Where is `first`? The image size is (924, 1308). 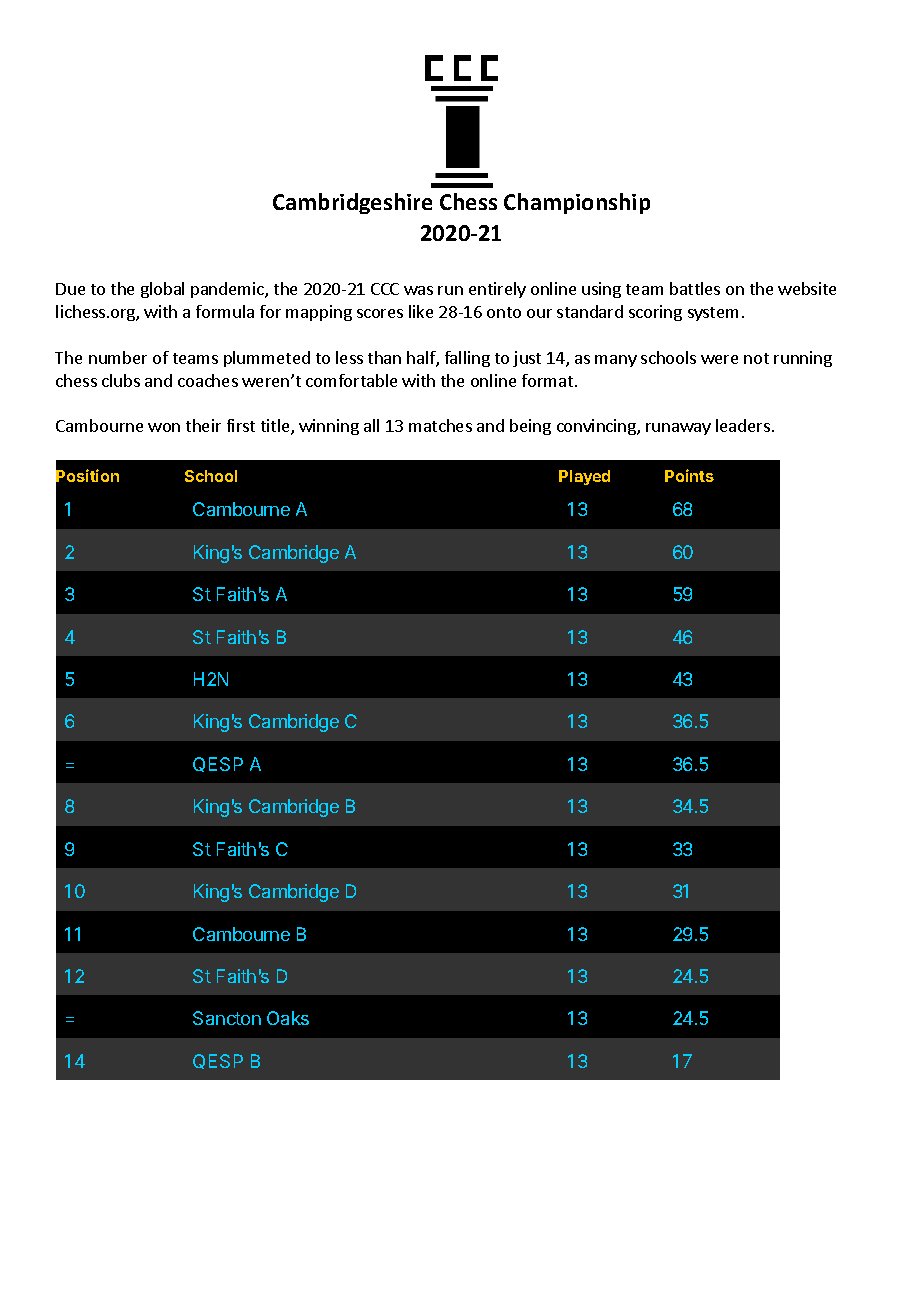
first is located at coordinates (241, 425).
